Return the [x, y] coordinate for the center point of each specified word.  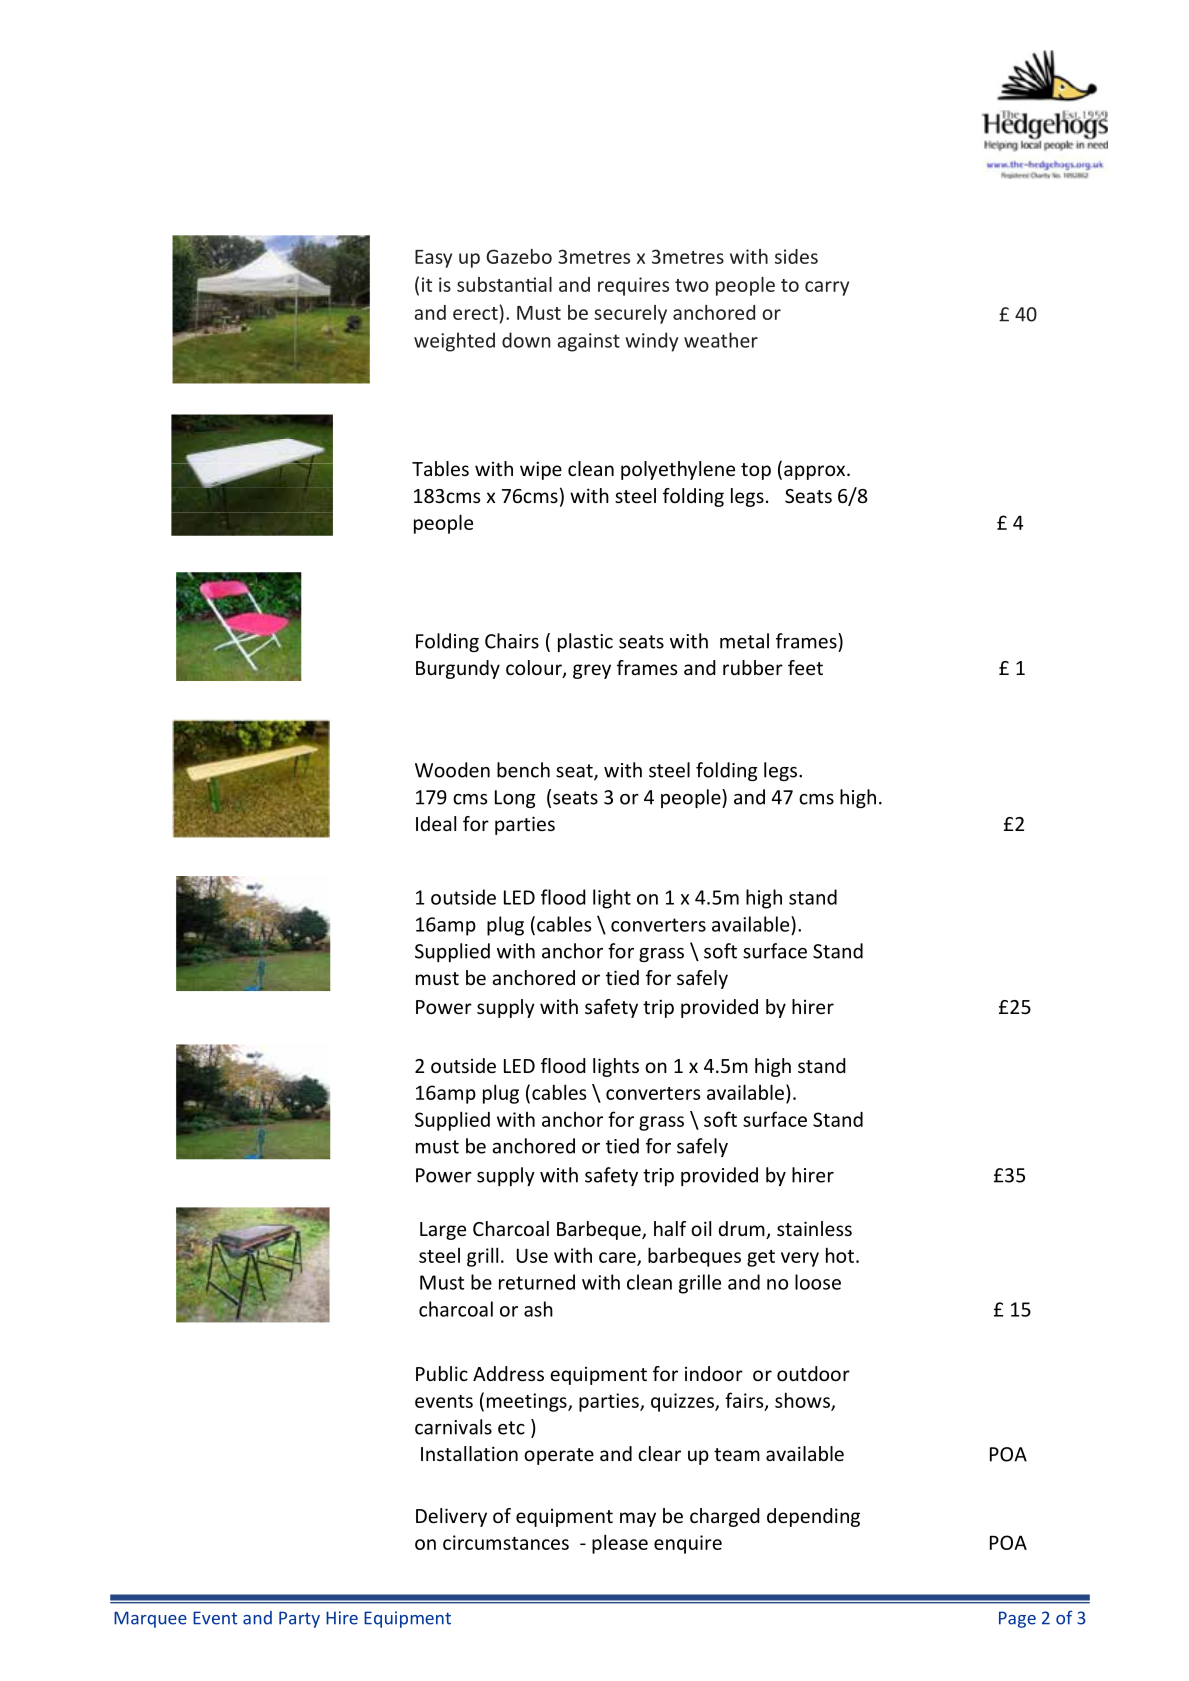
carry [827, 288]
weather [721, 340]
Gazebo [519, 256]
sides [796, 256]
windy [651, 342]
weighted [454, 342]
